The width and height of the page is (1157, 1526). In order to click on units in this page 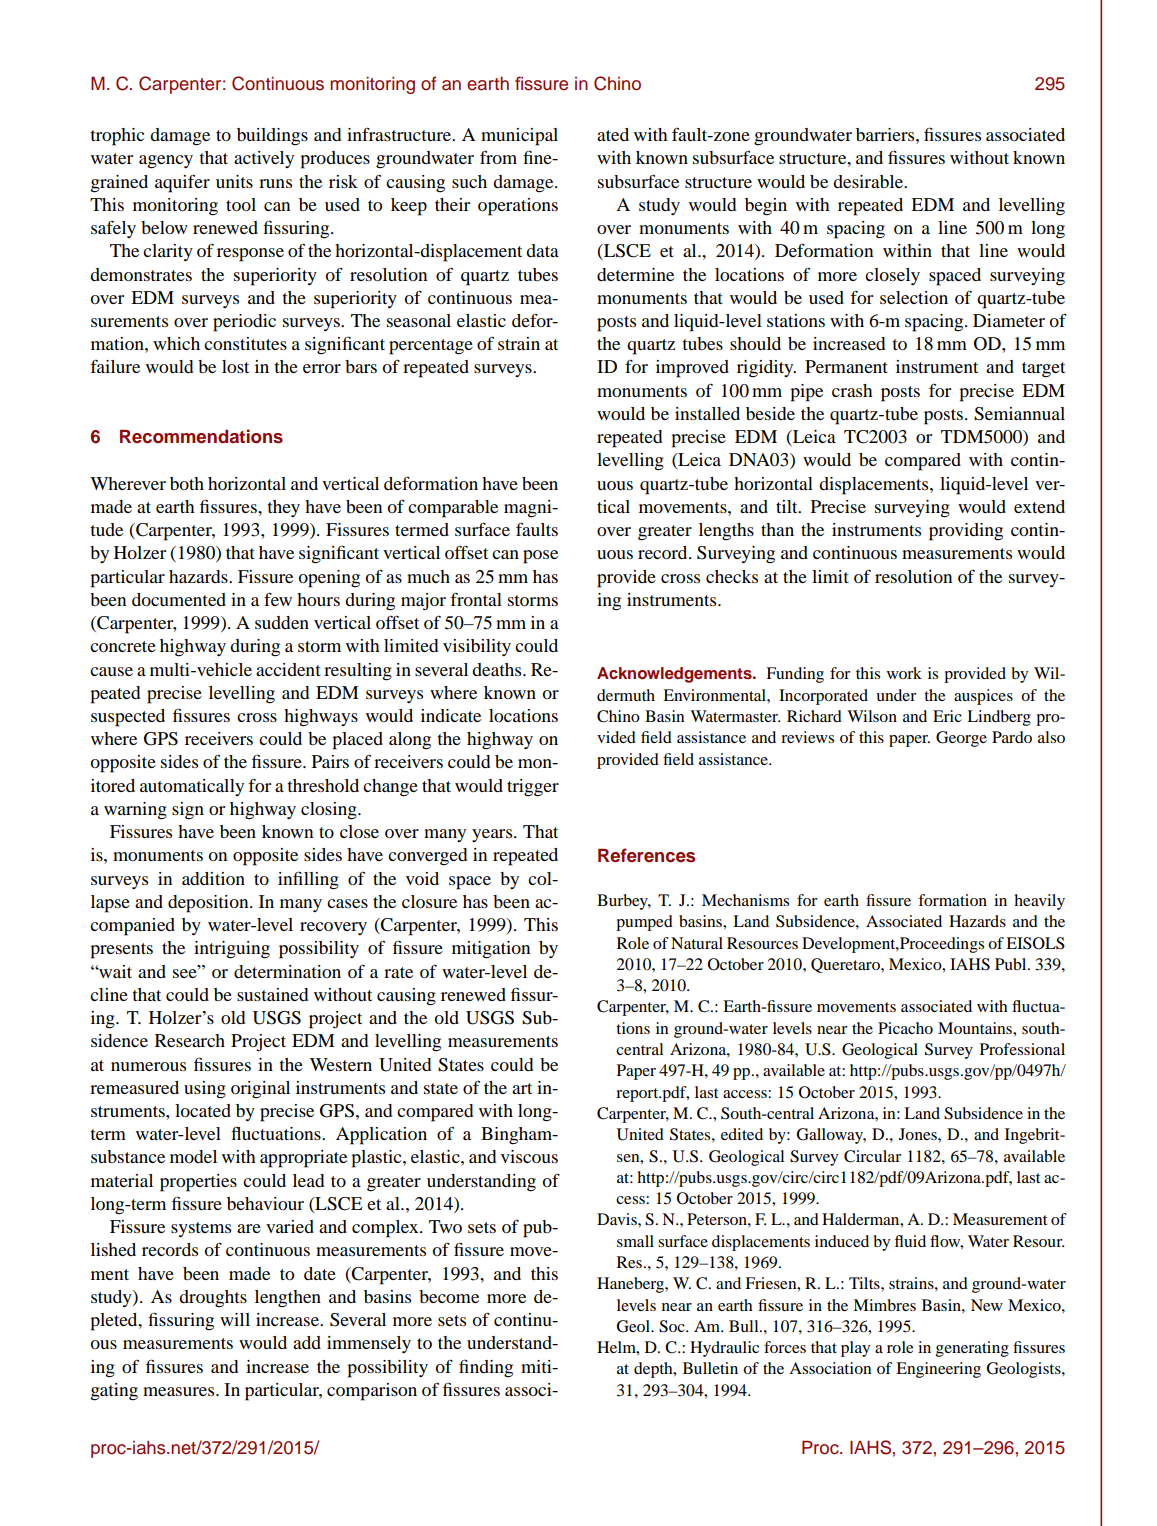, I will do `click(234, 181)`.
